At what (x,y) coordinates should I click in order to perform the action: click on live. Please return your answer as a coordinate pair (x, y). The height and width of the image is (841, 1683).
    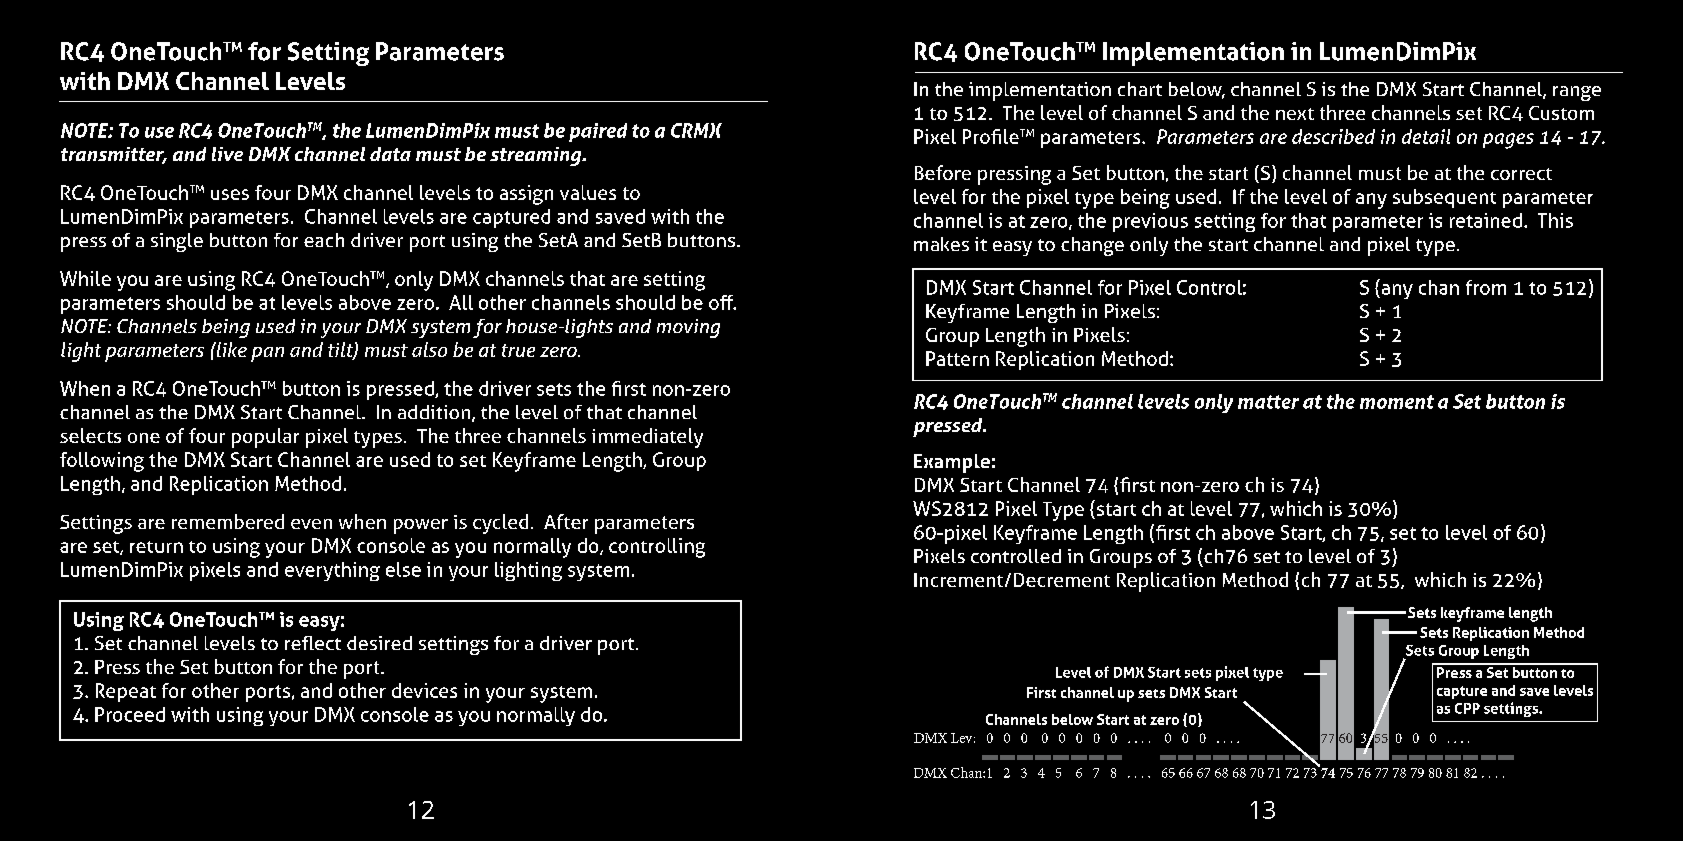
    Looking at the image, I should click on (227, 154).
